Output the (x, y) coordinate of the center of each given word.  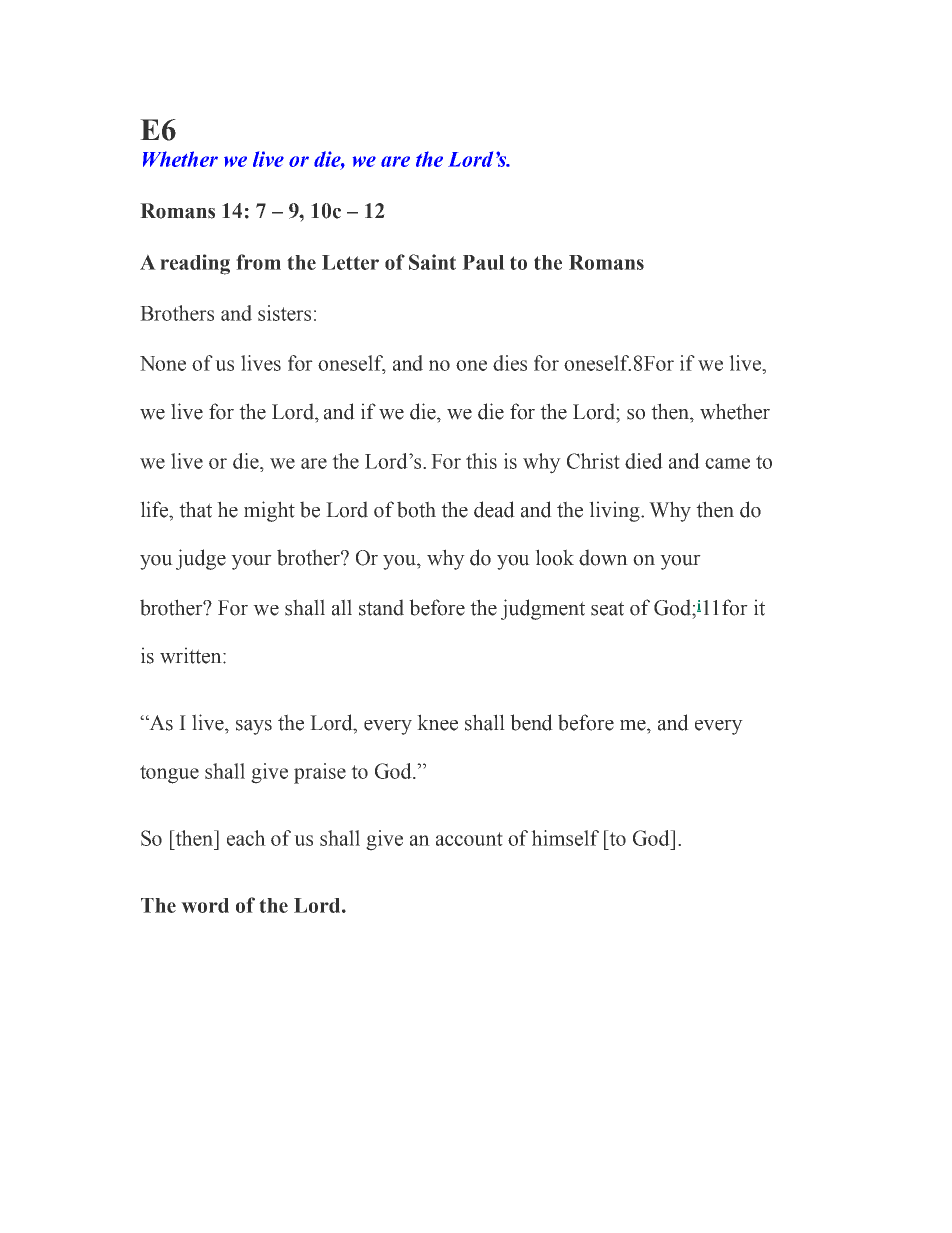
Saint (432, 262)
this (481, 461)
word (205, 905)
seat (607, 608)
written (192, 655)
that (195, 509)
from (258, 262)
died (644, 461)
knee (437, 722)
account (469, 839)
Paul (483, 262)
